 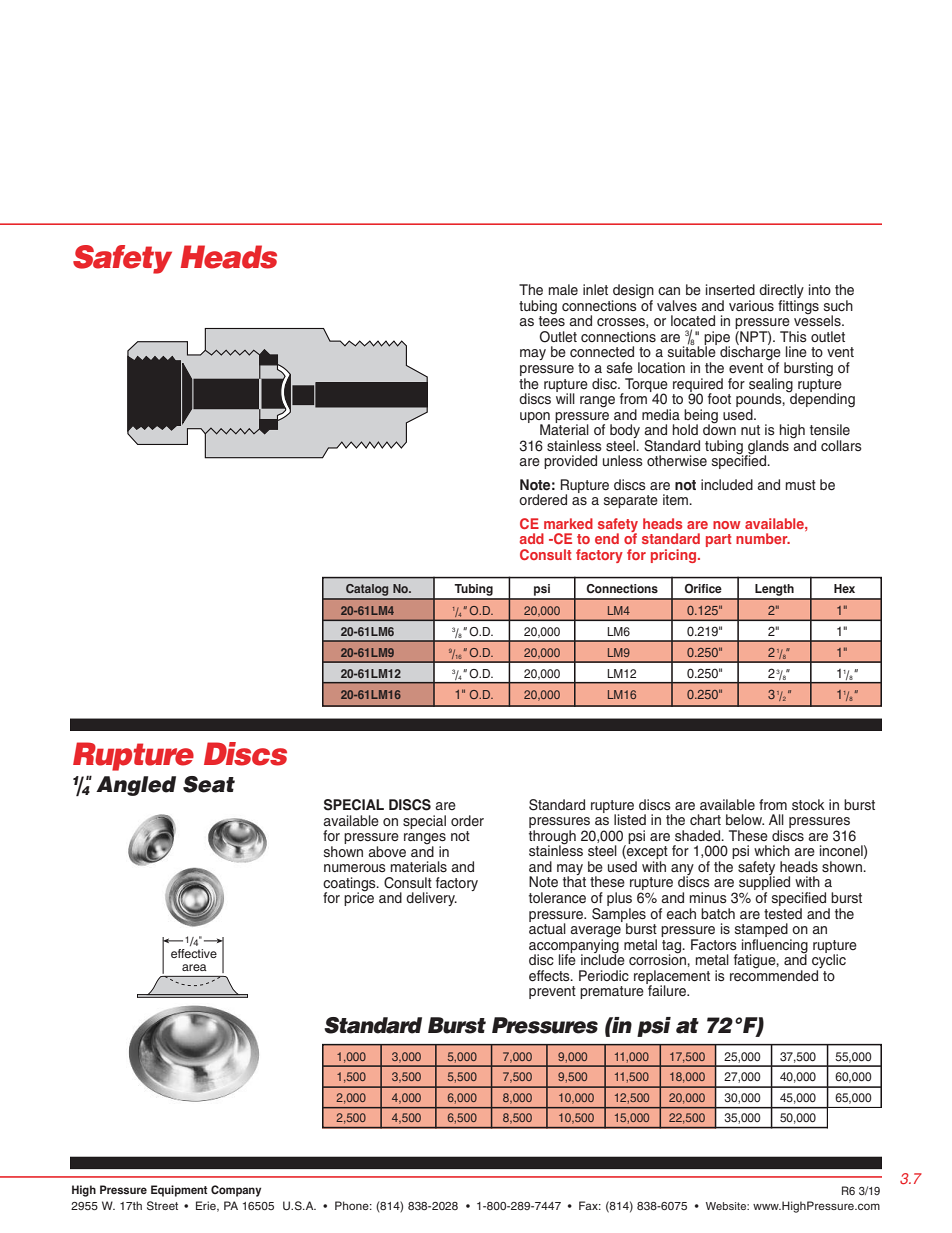 I want to click on stock, so click(x=808, y=804).
